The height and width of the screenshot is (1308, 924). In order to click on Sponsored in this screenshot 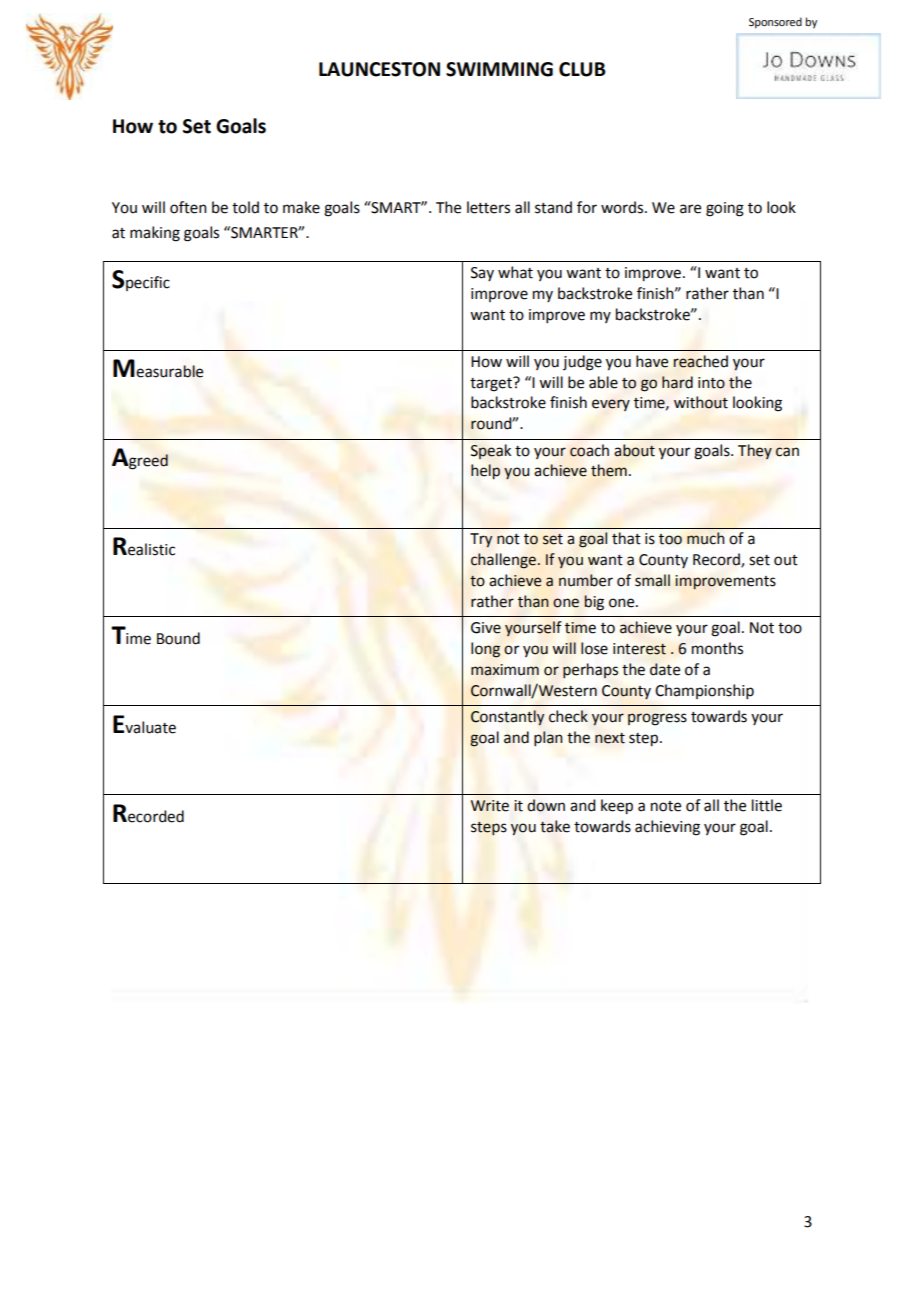, I will do `click(775, 23)`.
